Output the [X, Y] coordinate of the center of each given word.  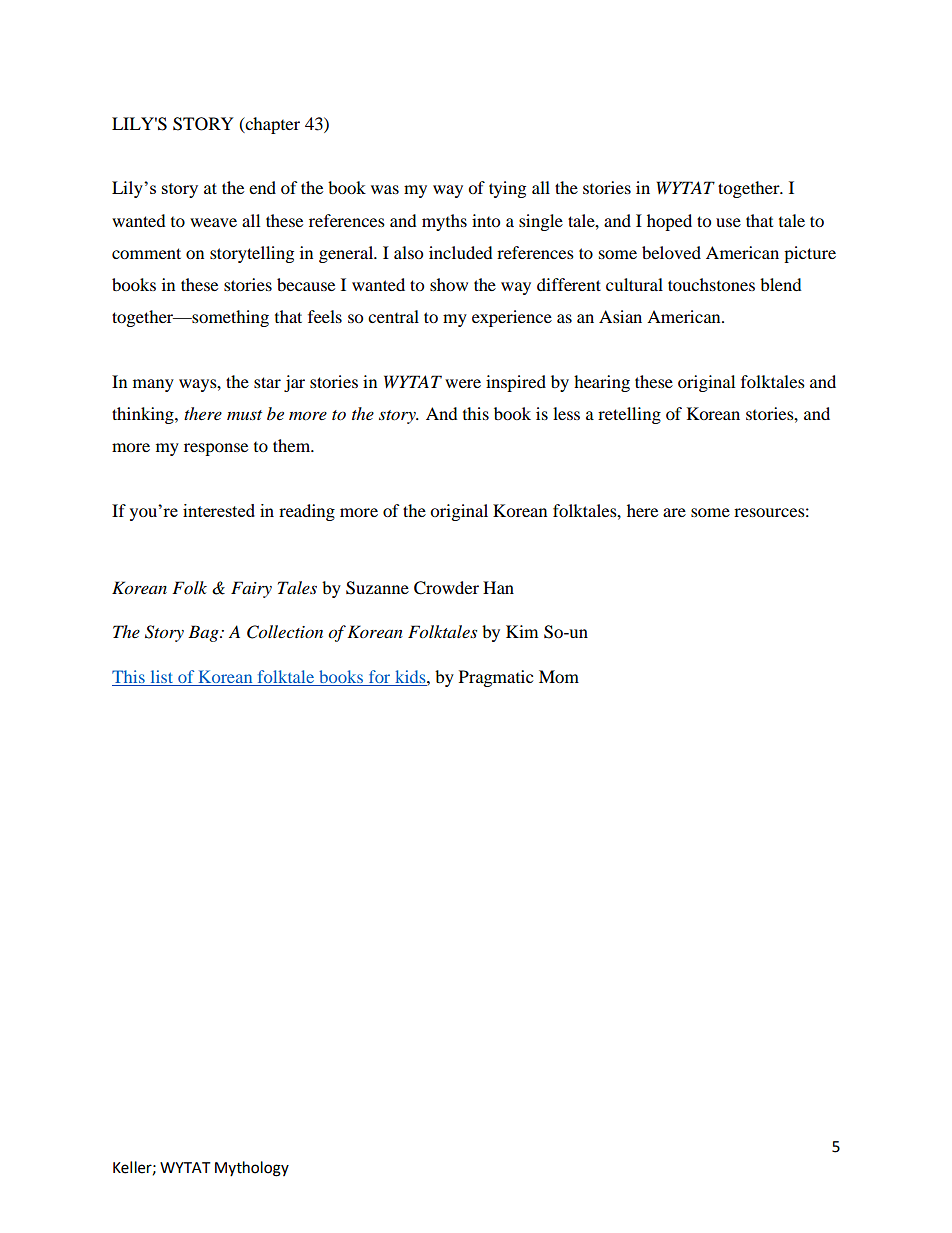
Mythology [252, 1169]
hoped [669, 222]
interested [219, 510]
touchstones [711, 284]
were [463, 383]
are [674, 512]
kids [412, 676]
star [267, 382]
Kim [522, 631]
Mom [559, 676]
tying [507, 189]
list [162, 676]
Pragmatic [496, 678]
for [379, 676]
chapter [271, 125]
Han [498, 587]
